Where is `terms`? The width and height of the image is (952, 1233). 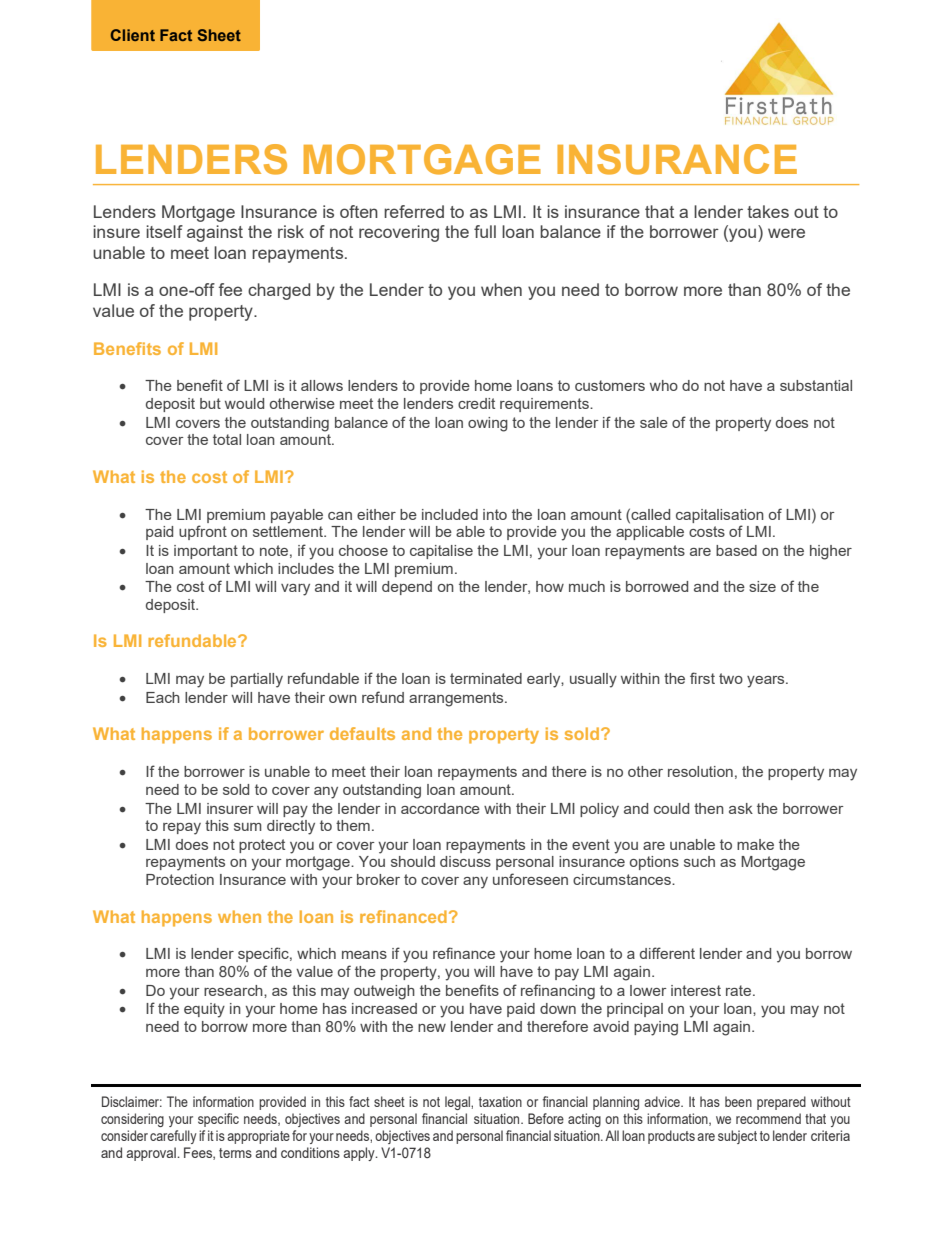
terms is located at coordinates (235, 1153).
